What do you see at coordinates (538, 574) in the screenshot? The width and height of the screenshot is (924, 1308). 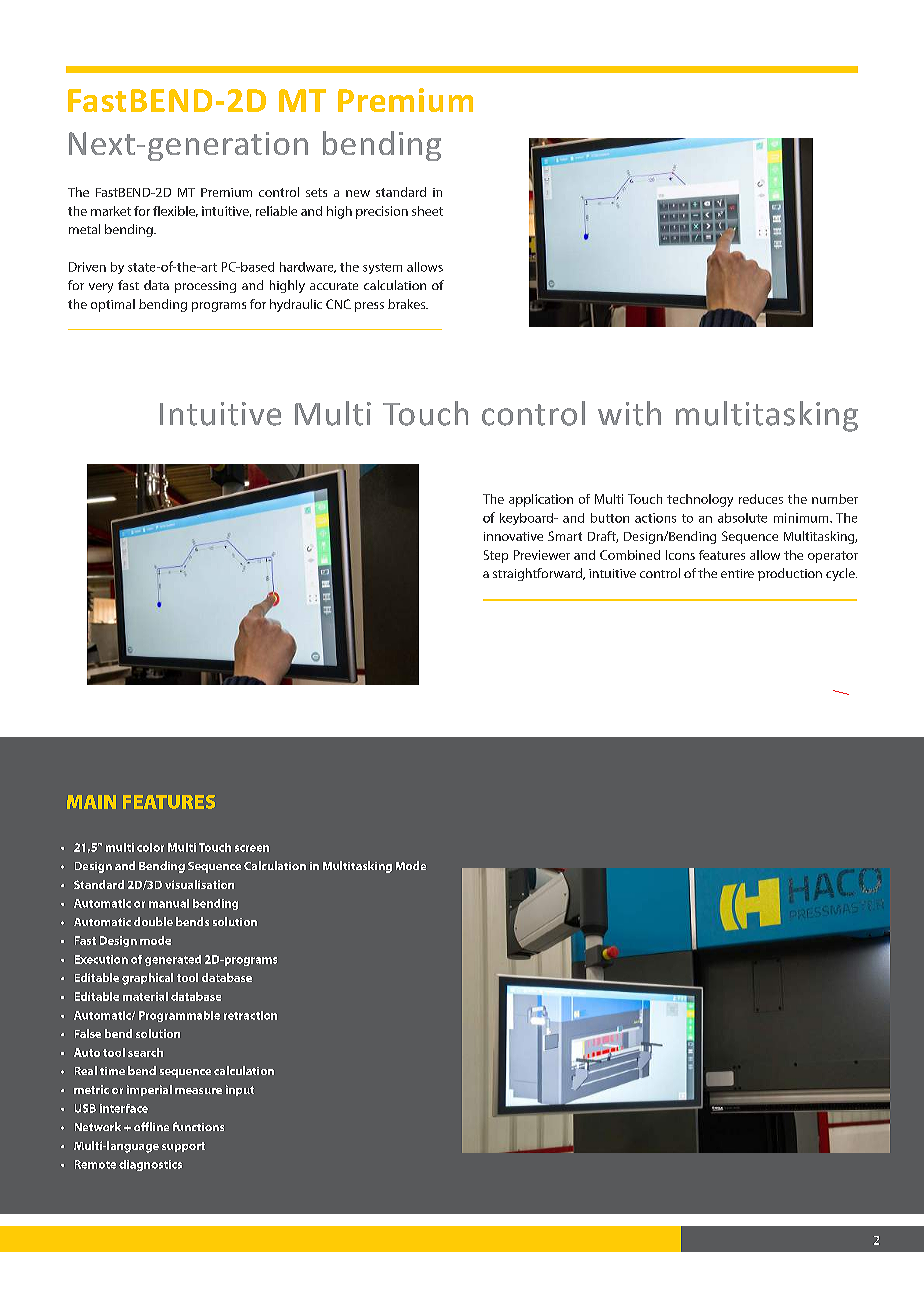 I see `straightforward` at bounding box center [538, 574].
